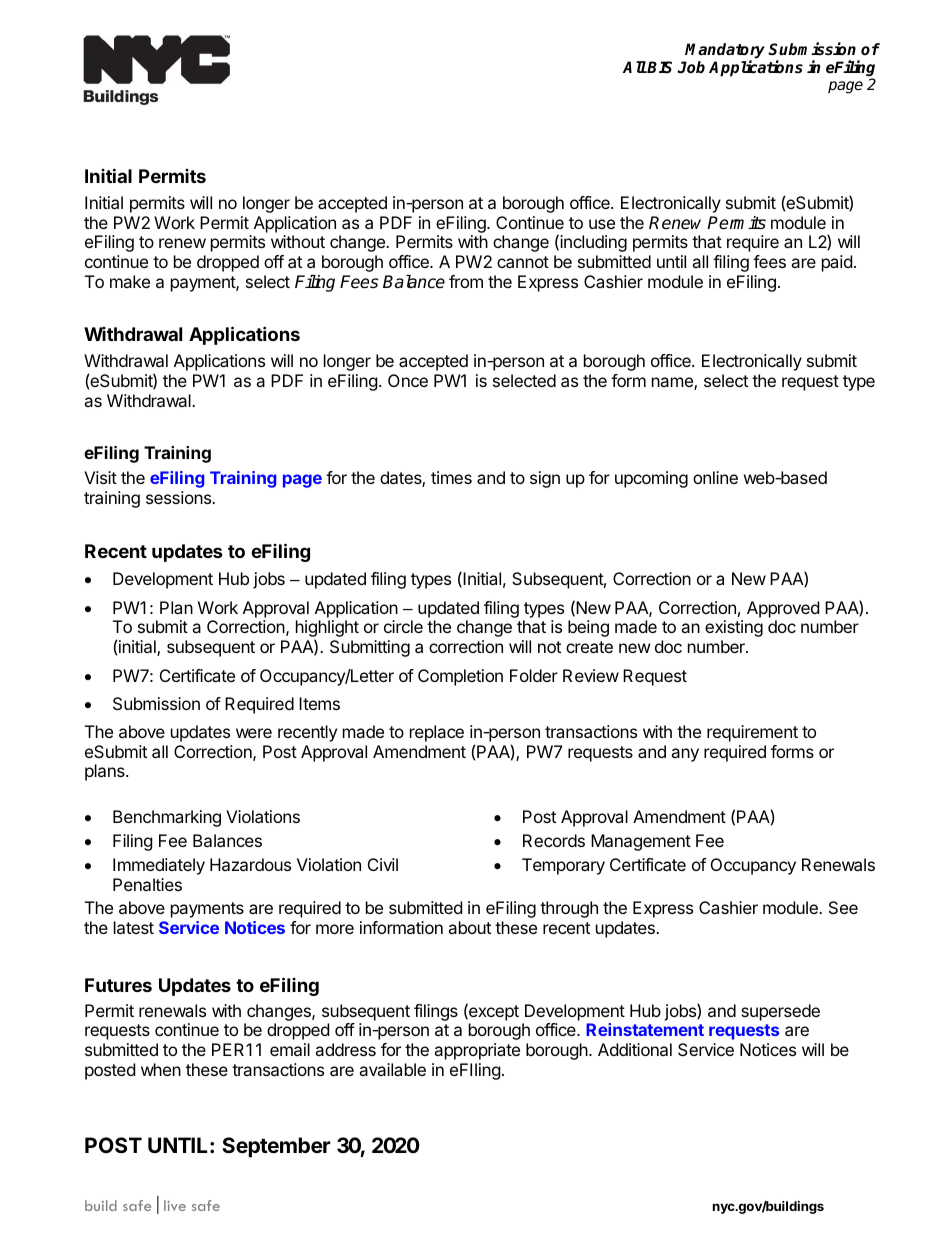 The image size is (952, 1233). I want to click on make, so click(130, 281).
